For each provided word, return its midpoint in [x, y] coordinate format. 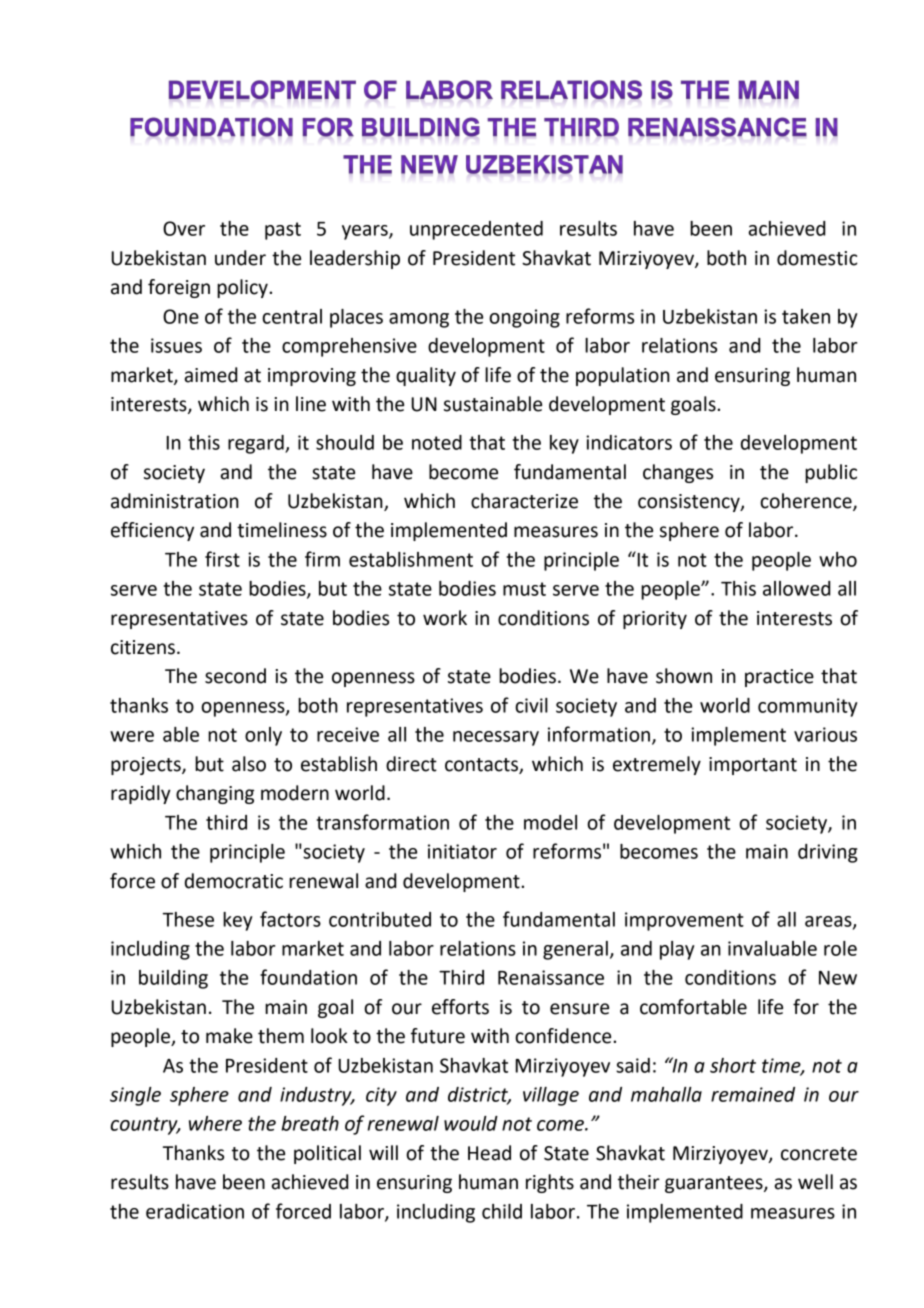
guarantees [715, 1184]
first [222, 559]
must [524, 589]
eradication [195, 1211]
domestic [817, 258]
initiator [462, 851]
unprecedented [476, 230]
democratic [234, 881]
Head [489, 1153]
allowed [796, 588]
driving [827, 853]
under [240, 258]
